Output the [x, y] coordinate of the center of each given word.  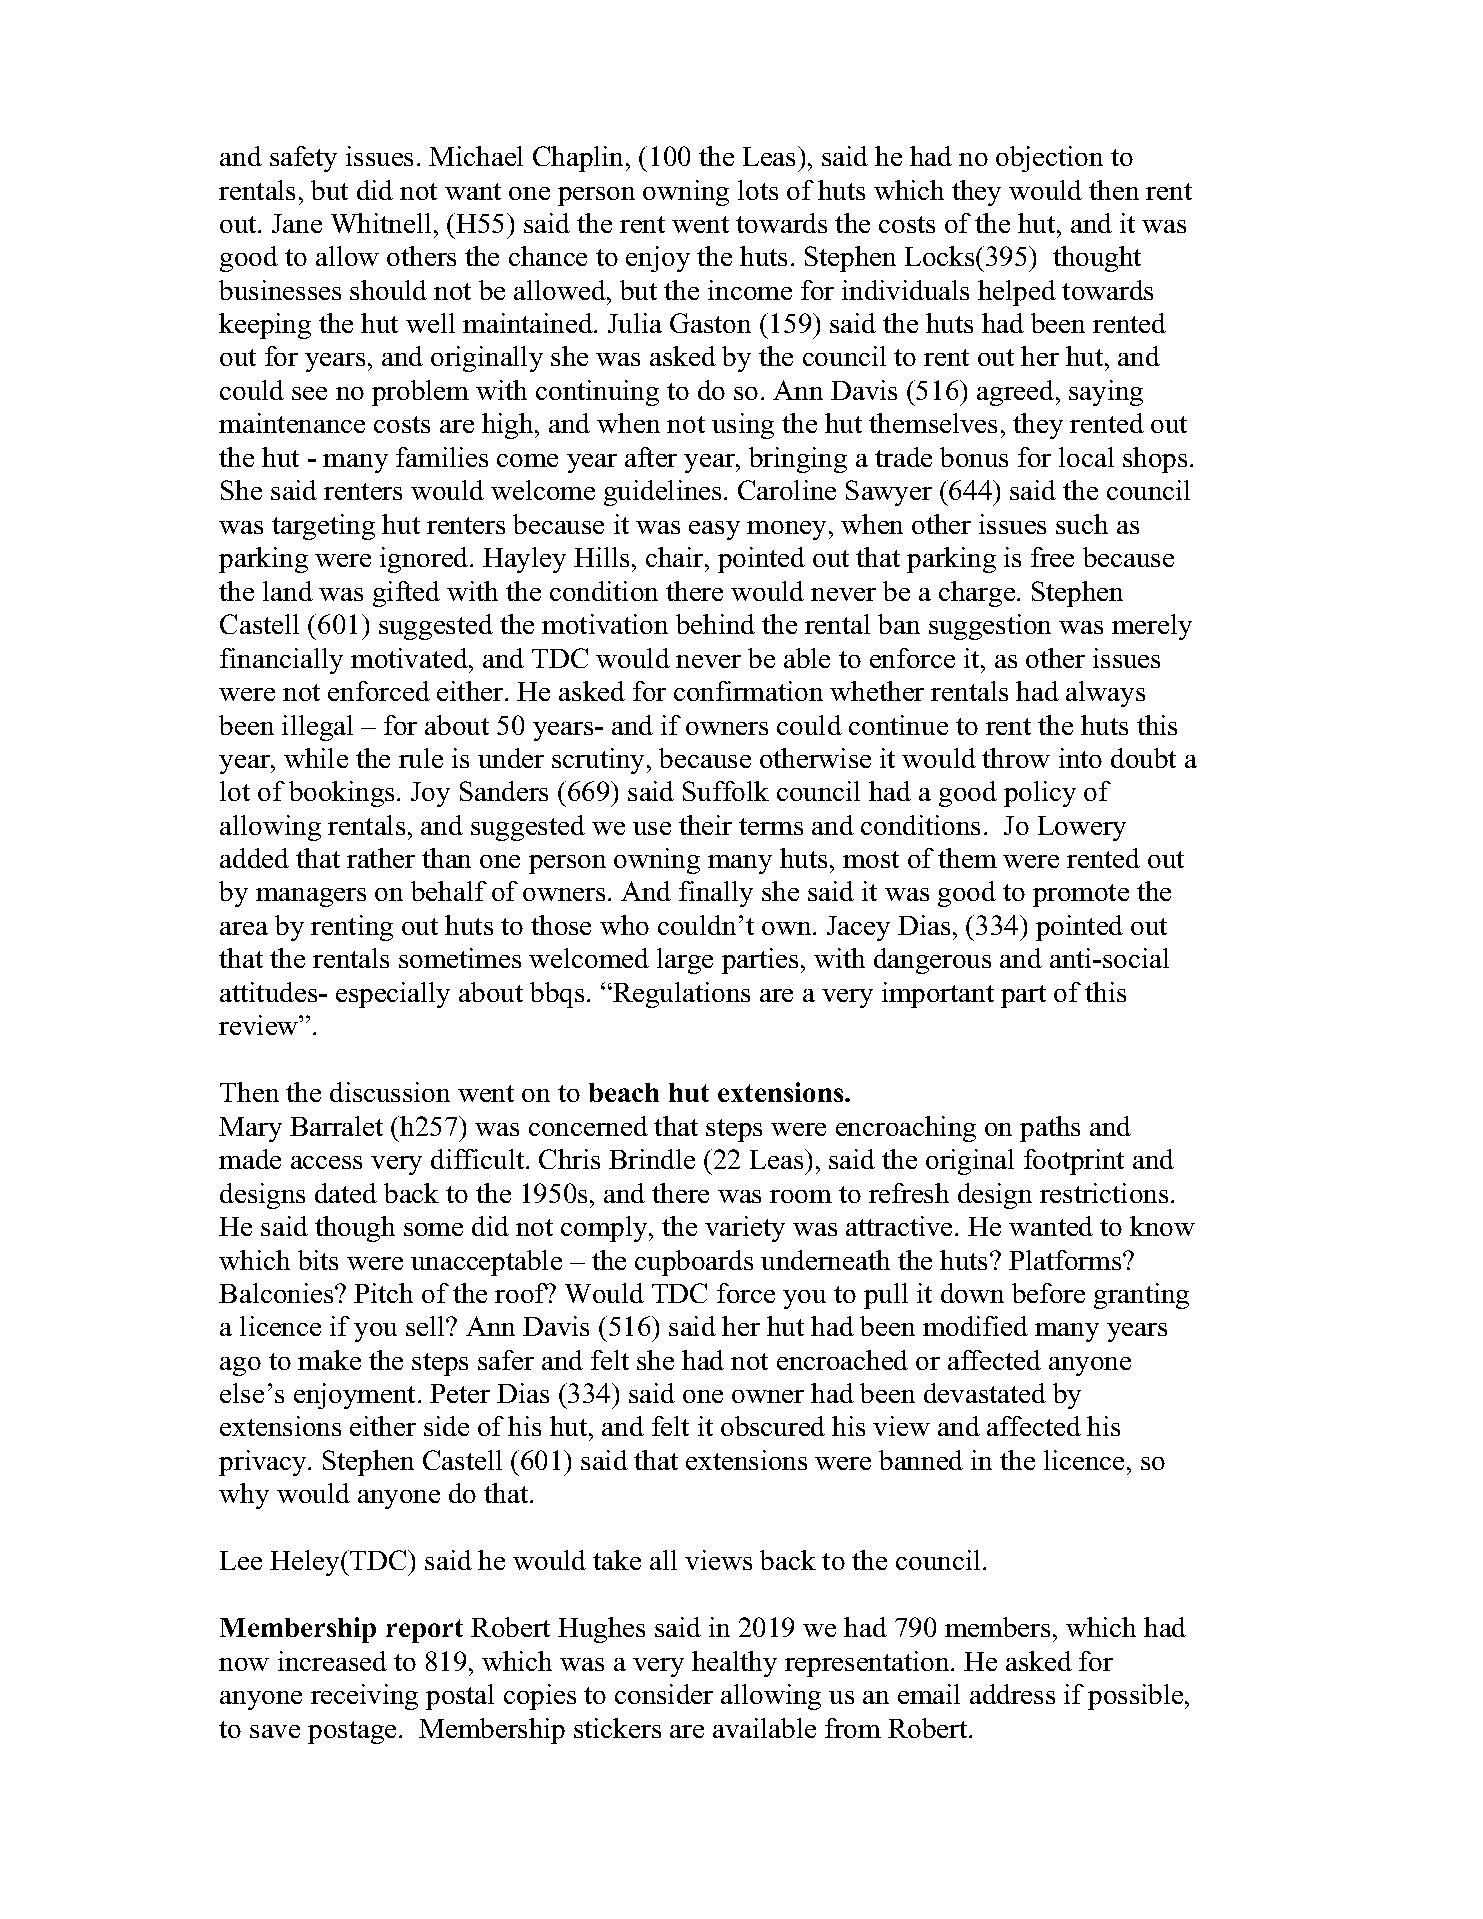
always [1105, 694]
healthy [734, 1664]
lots [758, 190]
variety [745, 1229]
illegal [317, 728]
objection [1049, 159]
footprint [1074, 1162]
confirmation [748, 691]
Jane [297, 223]
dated [346, 1193]
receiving [364, 1697]
